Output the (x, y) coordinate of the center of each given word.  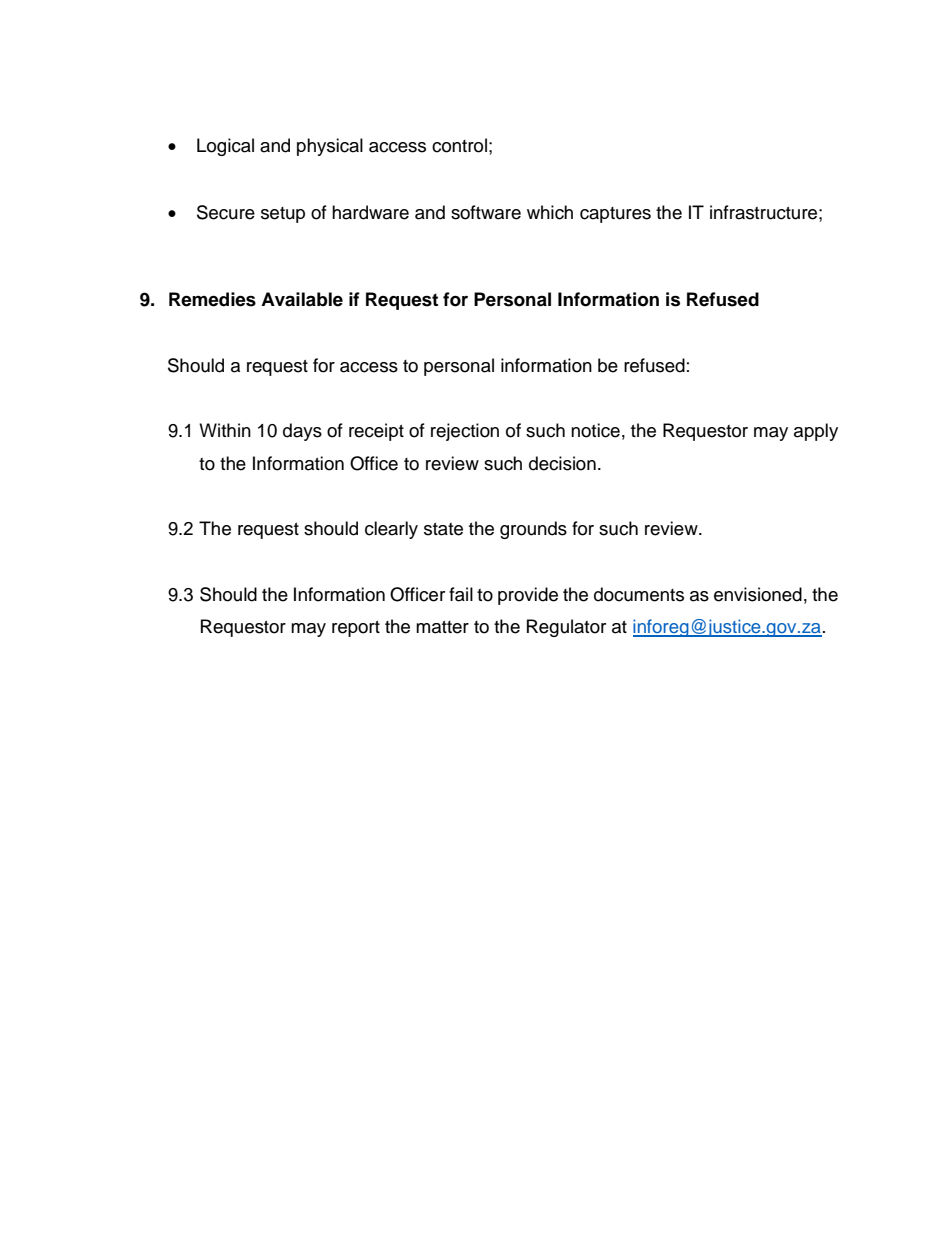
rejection (465, 432)
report (356, 629)
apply (816, 432)
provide (528, 596)
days (302, 432)
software (486, 212)
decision (562, 463)
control (459, 145)
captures (615, 215)
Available (302, 299)
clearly (391, 530)
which (550, 212)
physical (330, 147)
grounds (533, 530)
